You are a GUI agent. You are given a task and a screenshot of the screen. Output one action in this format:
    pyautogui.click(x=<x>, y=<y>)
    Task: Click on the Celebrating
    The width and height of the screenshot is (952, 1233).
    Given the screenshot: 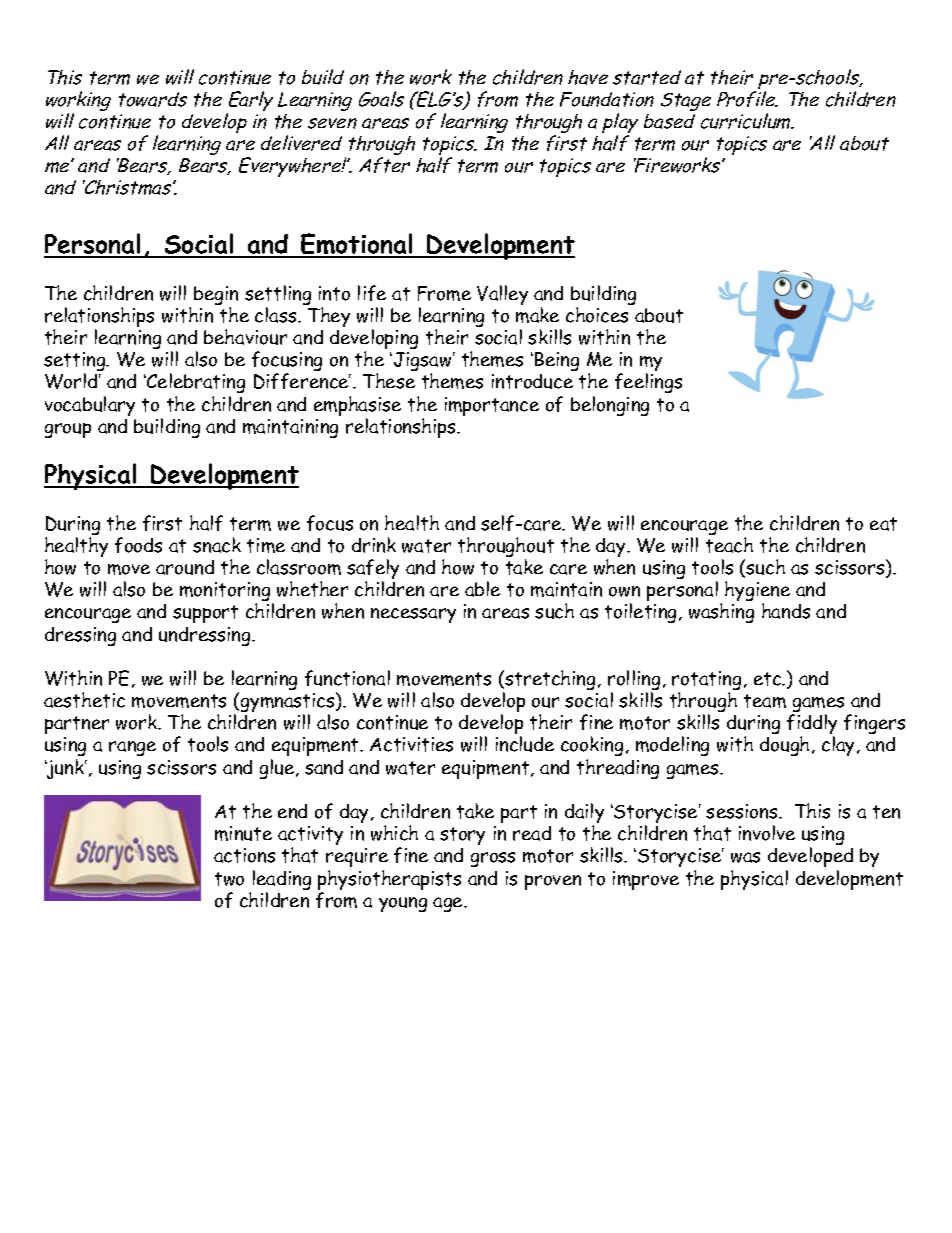 What is the action you would take?
    pyautogui.click(x=195, y=383)
